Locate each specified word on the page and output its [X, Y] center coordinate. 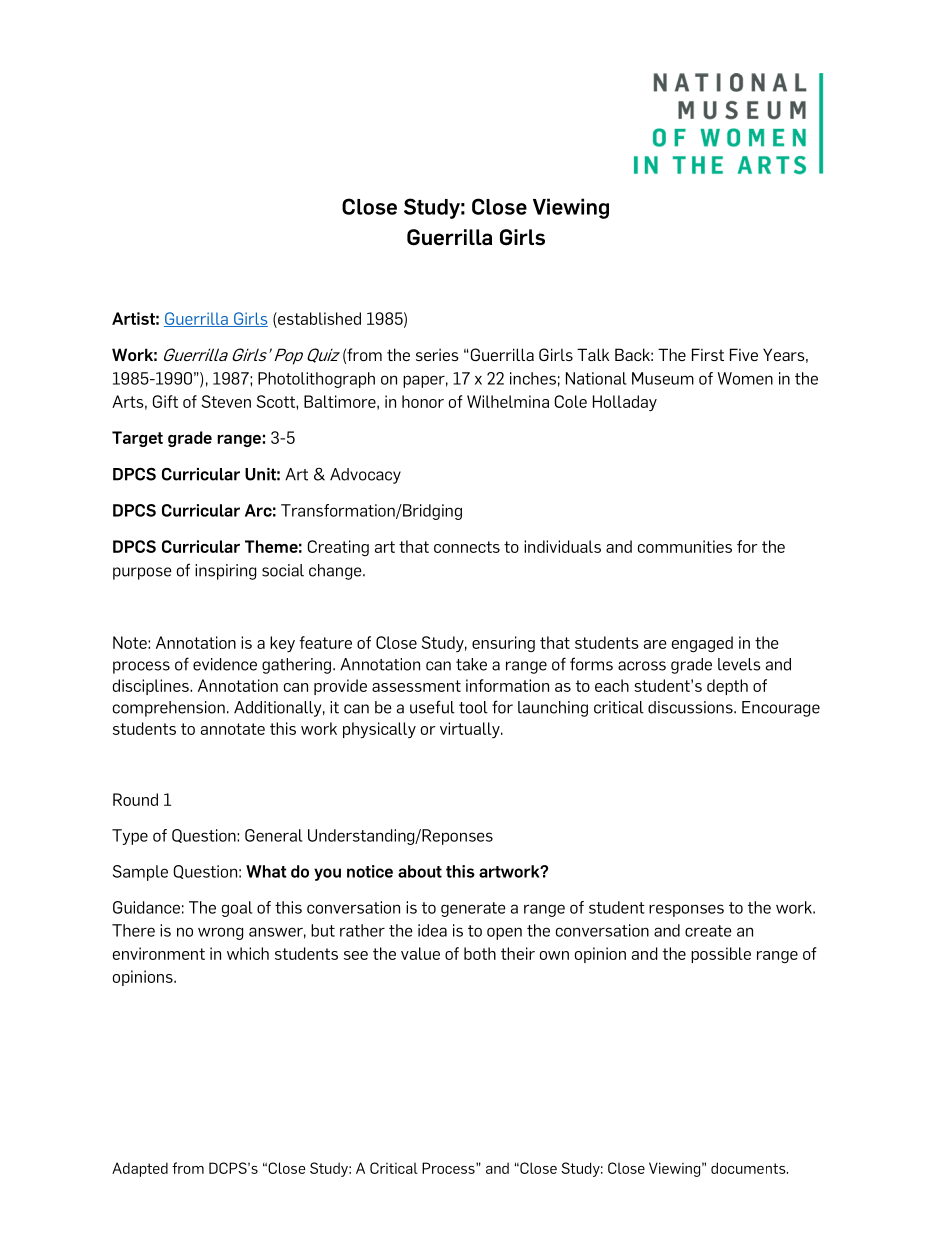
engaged [702, 644]
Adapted [140, 1169]
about [420, 871]
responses [686, 910]
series [437, 354]
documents [749, 1168]
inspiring [225, 572]
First [708, 354]
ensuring [503, 644]
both [480, 953]
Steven [226, 401]
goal [237, 909]
